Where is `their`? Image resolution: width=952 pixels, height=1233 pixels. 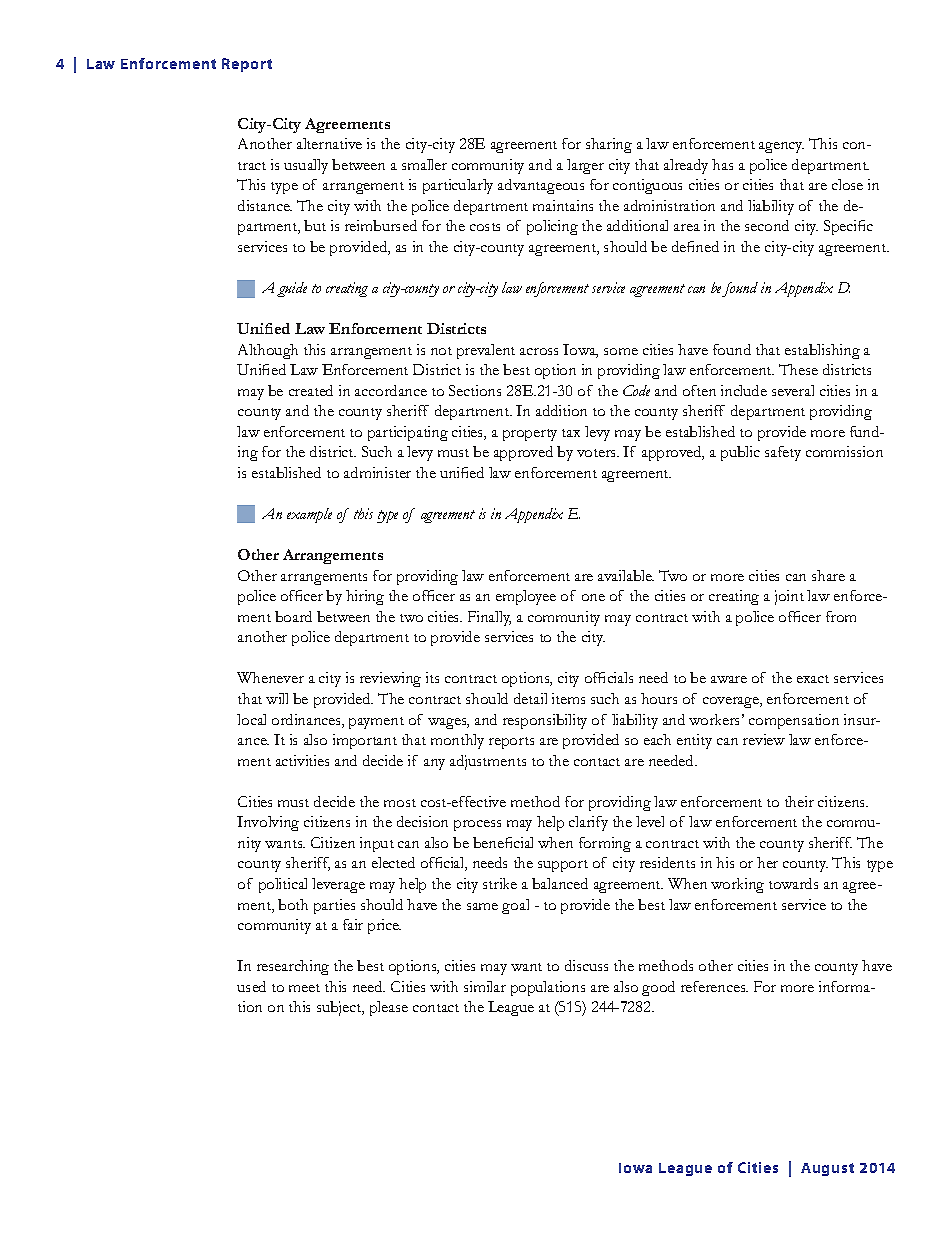
their is located at coordinates (799, 801).
